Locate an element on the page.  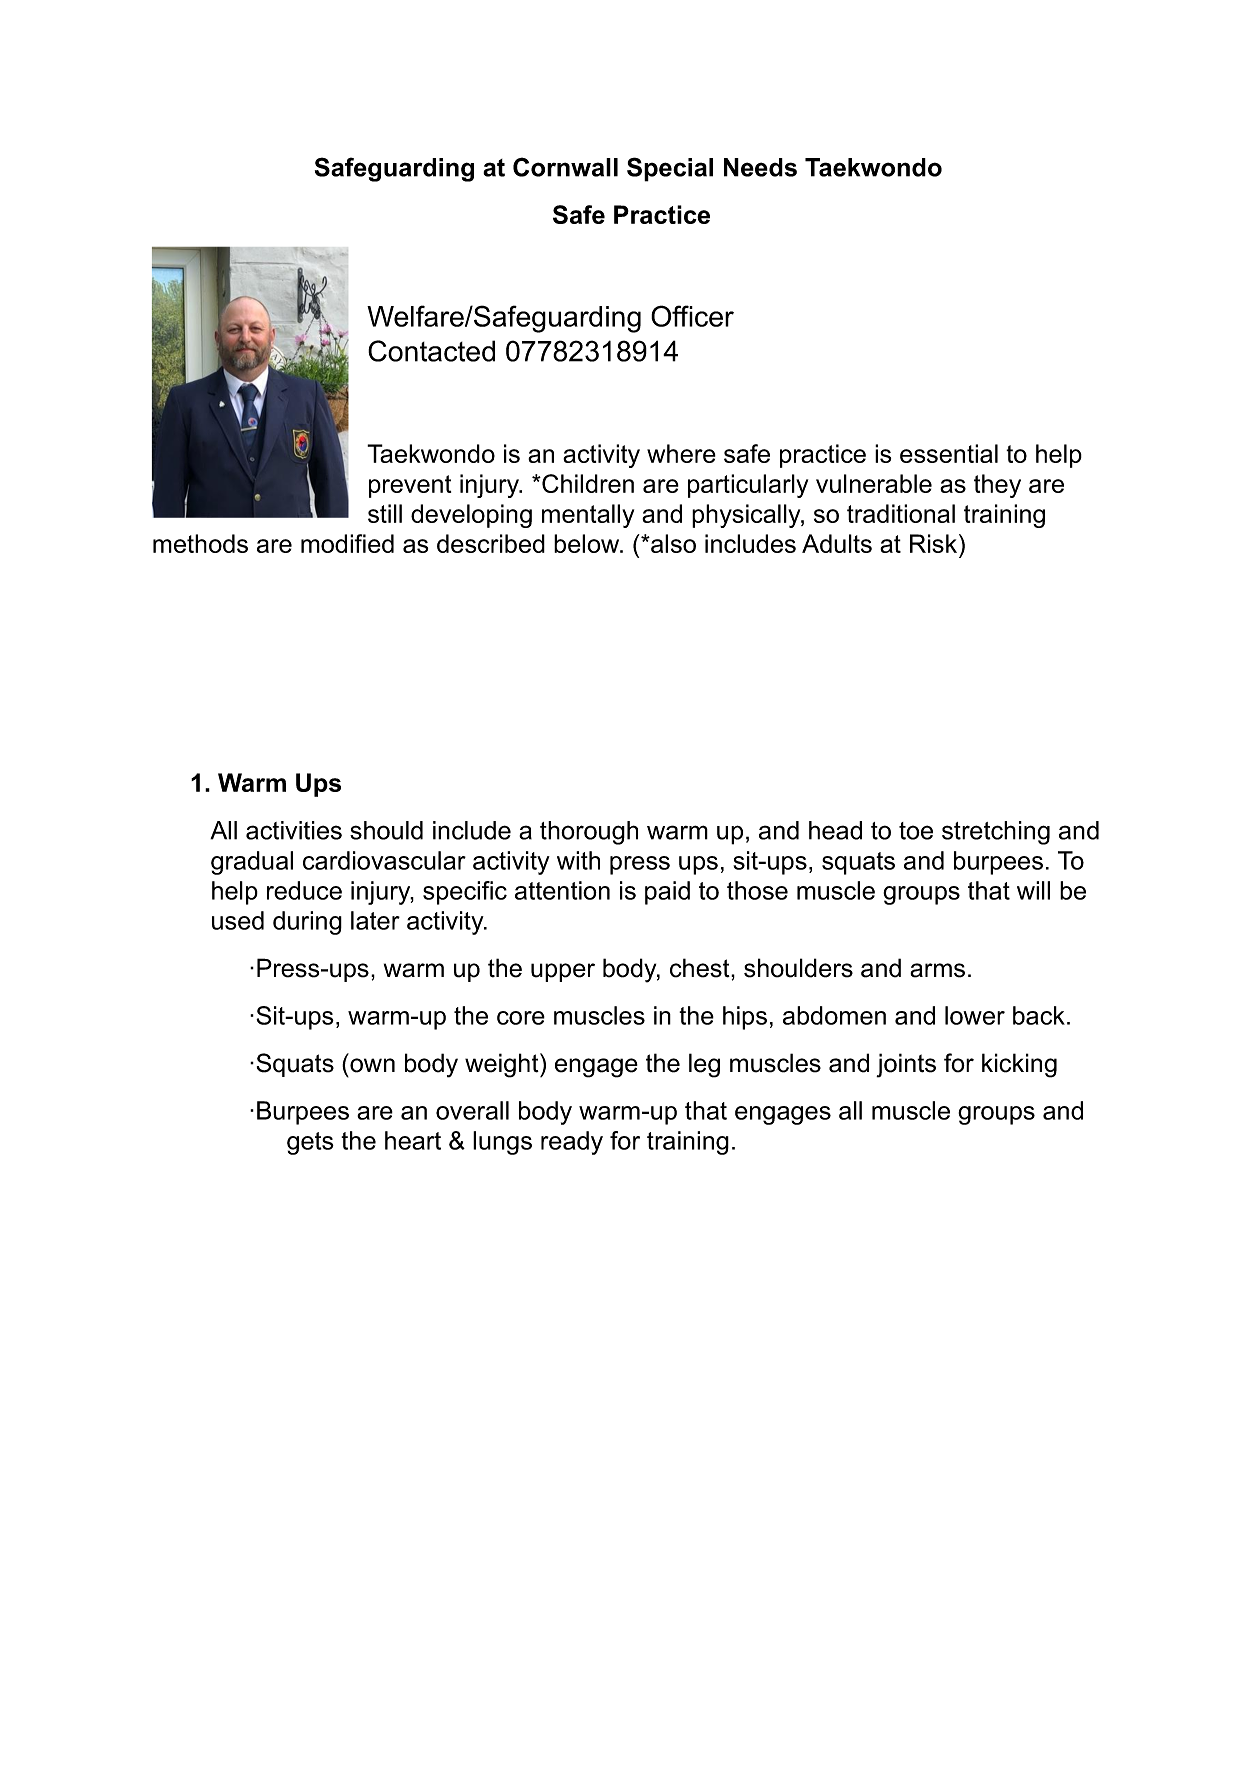
reduce is located at coordinates (304, 890).
